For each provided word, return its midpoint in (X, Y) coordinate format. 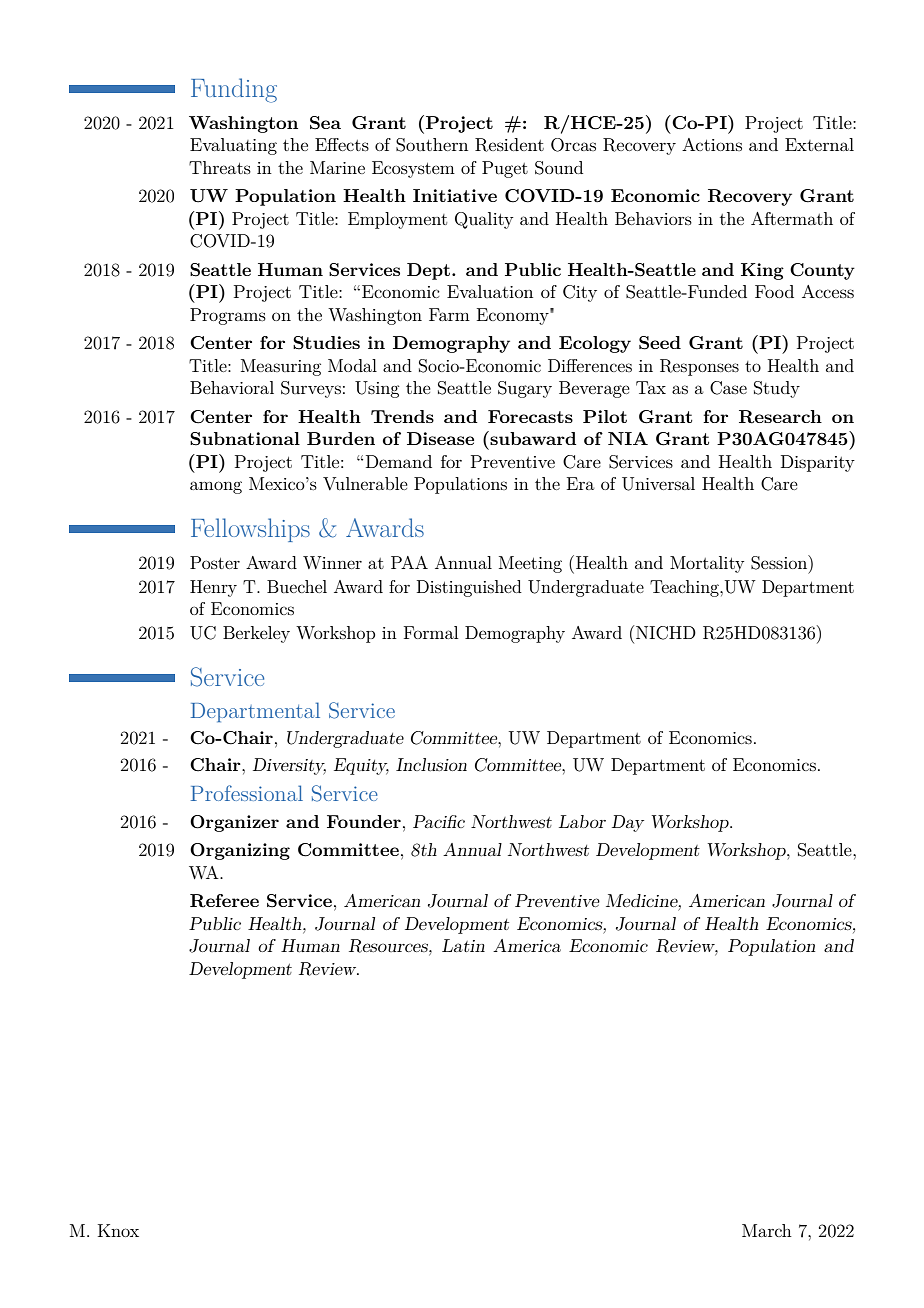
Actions (712, 144)
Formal (431, 632)
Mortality (707, 564)
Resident (509, 145)
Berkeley (256, 634)
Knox (118, 1230)
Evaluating (233, 146)
